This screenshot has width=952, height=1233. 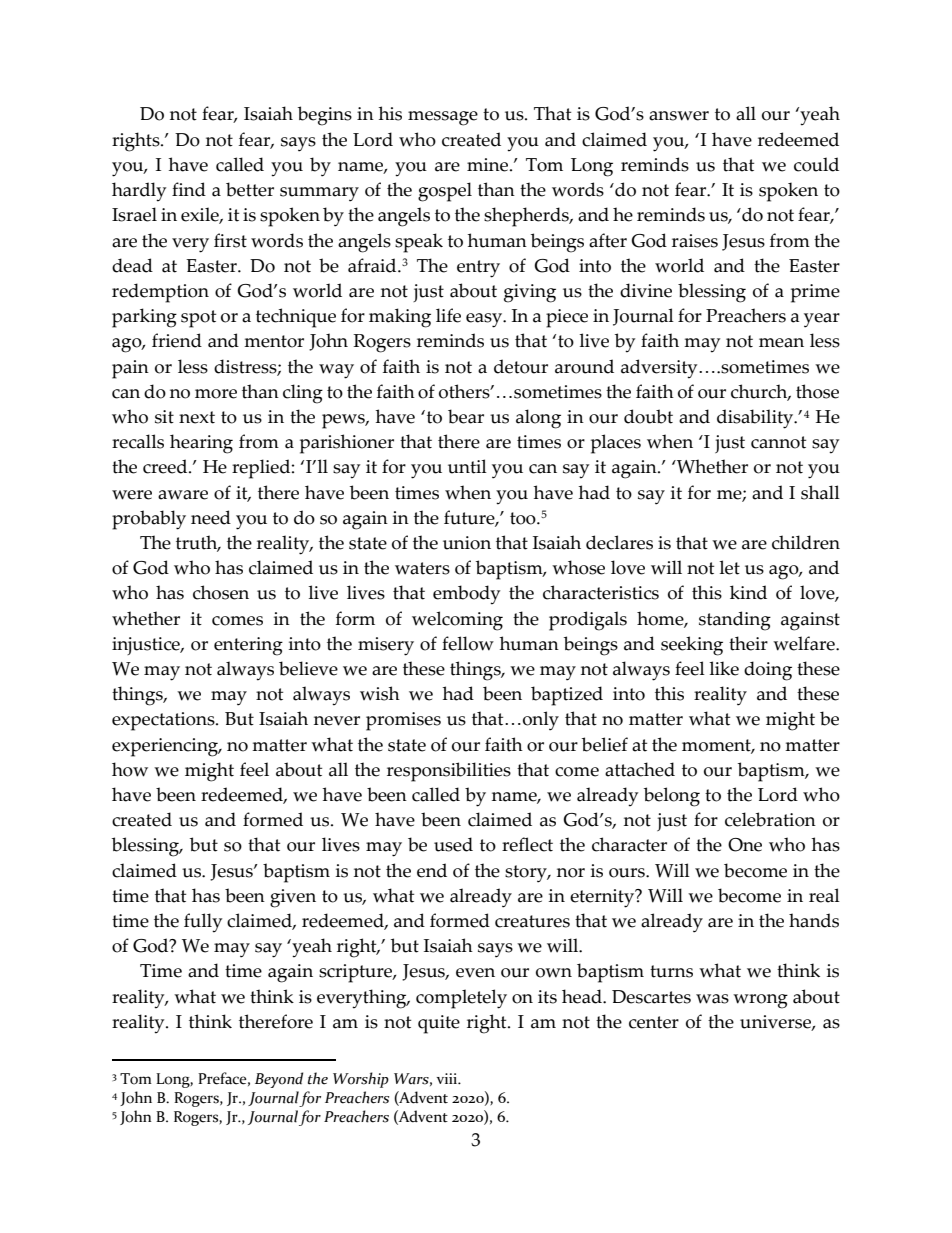 I want to click on viii, so click(x=448, y=1078).
